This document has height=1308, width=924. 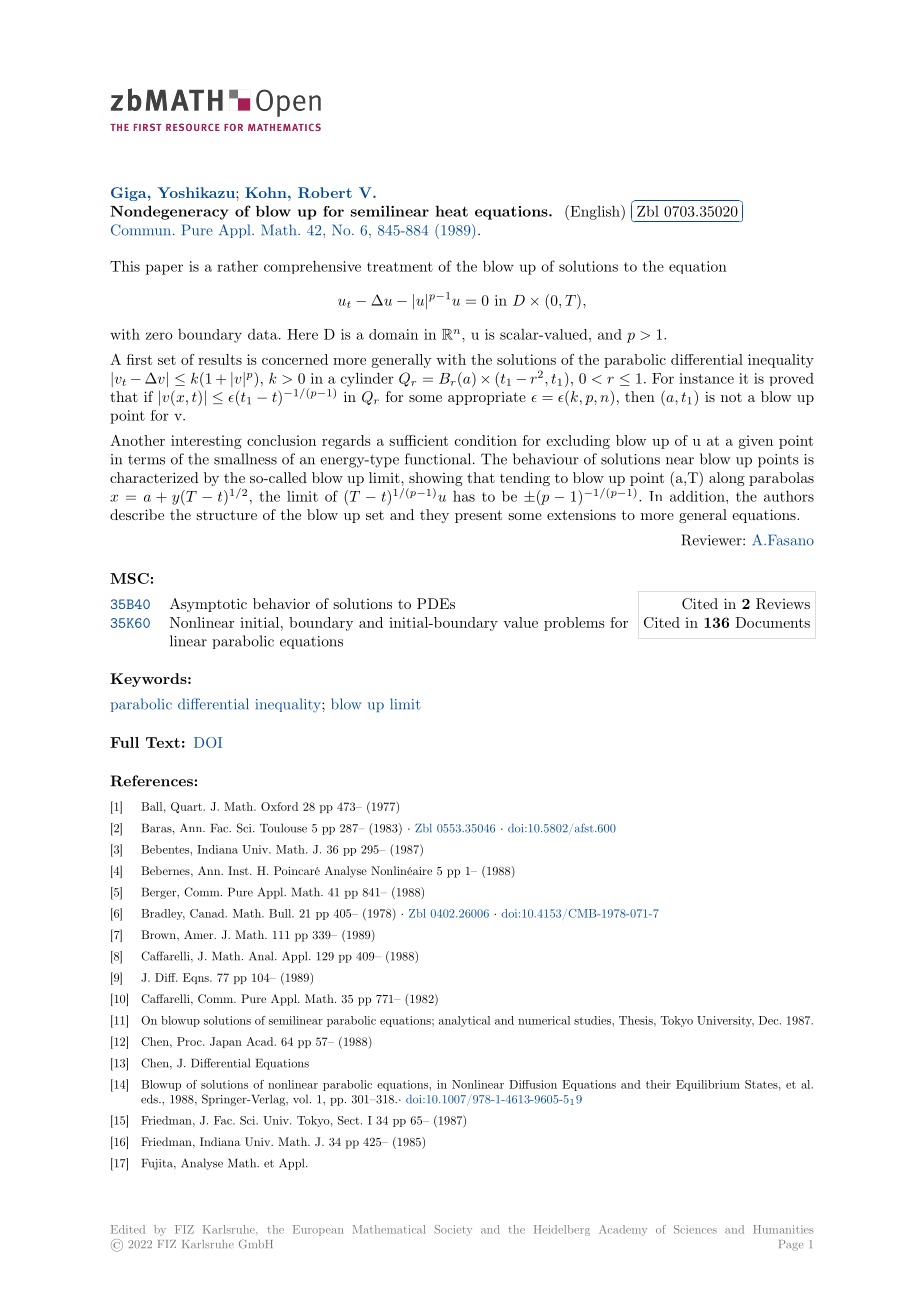 I want to click on Bradley, so click(x=163, y=914).
